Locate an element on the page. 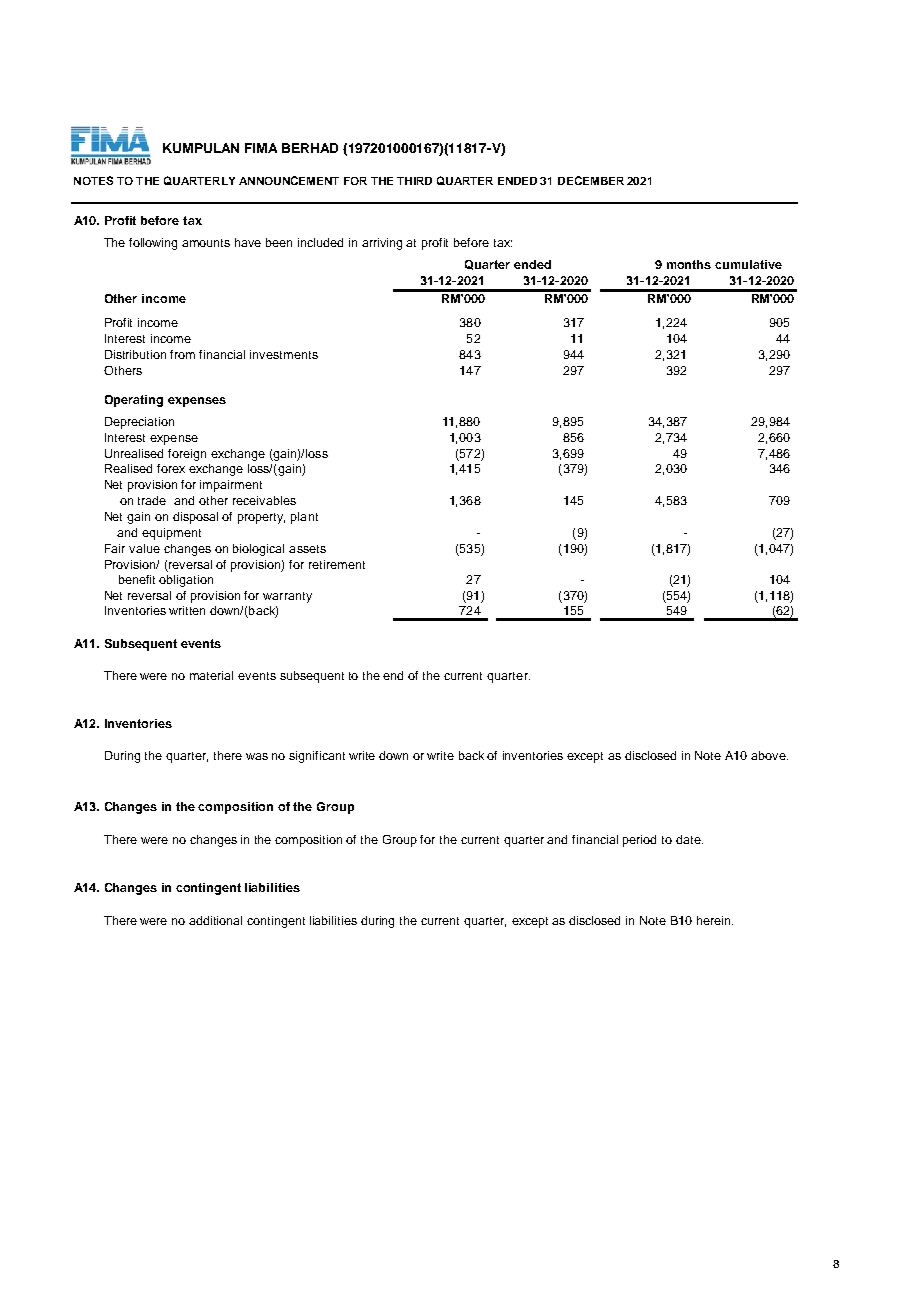  THIRD is located at coordinates (414, 181).
